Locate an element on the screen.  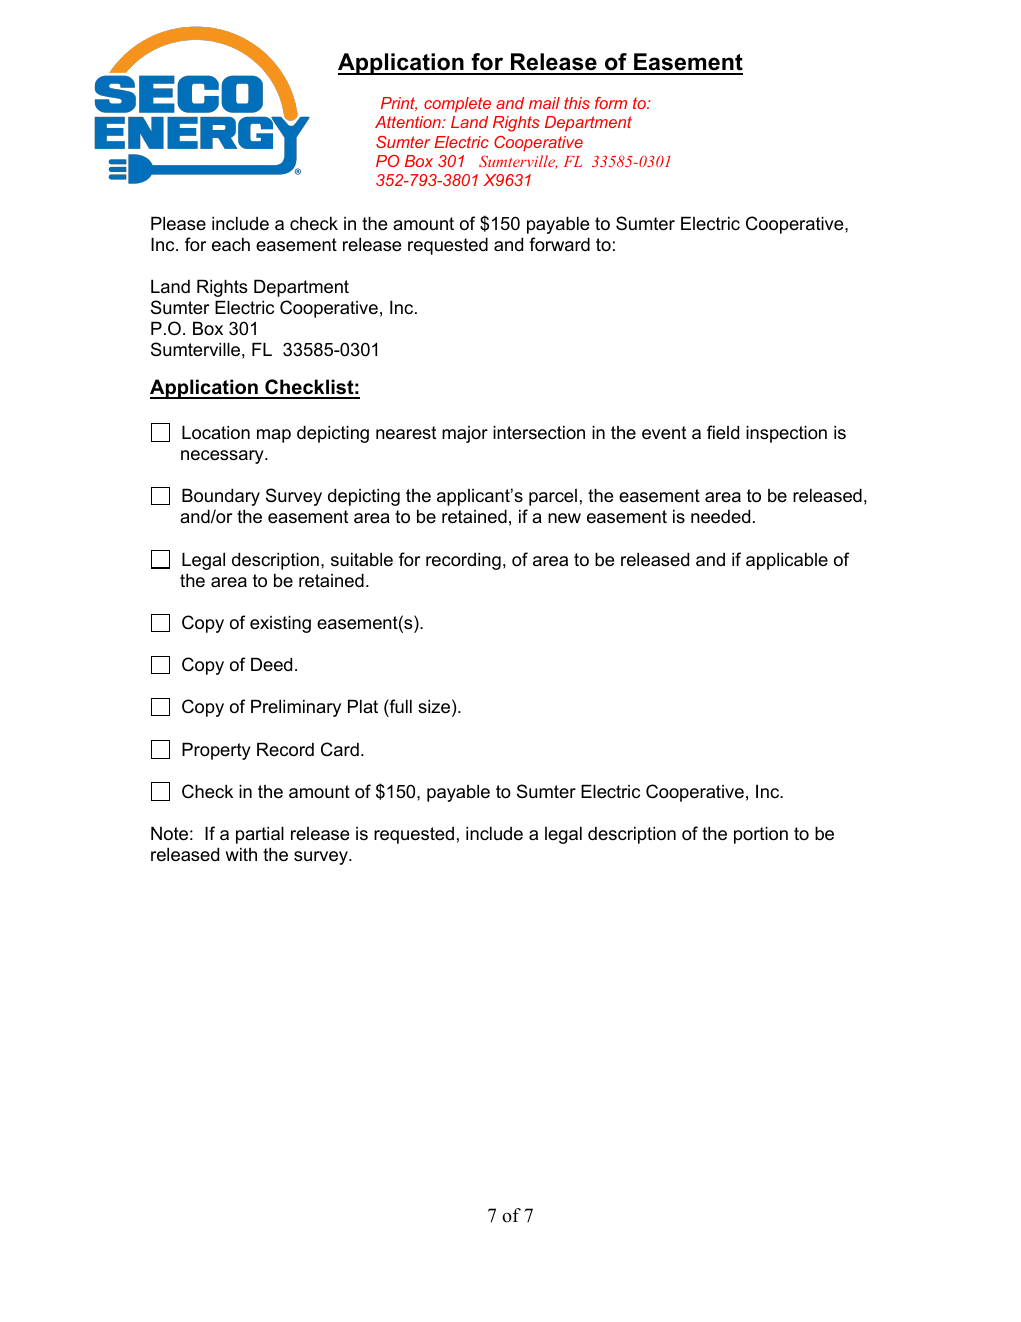
major is located at coordinates (465, 434).
